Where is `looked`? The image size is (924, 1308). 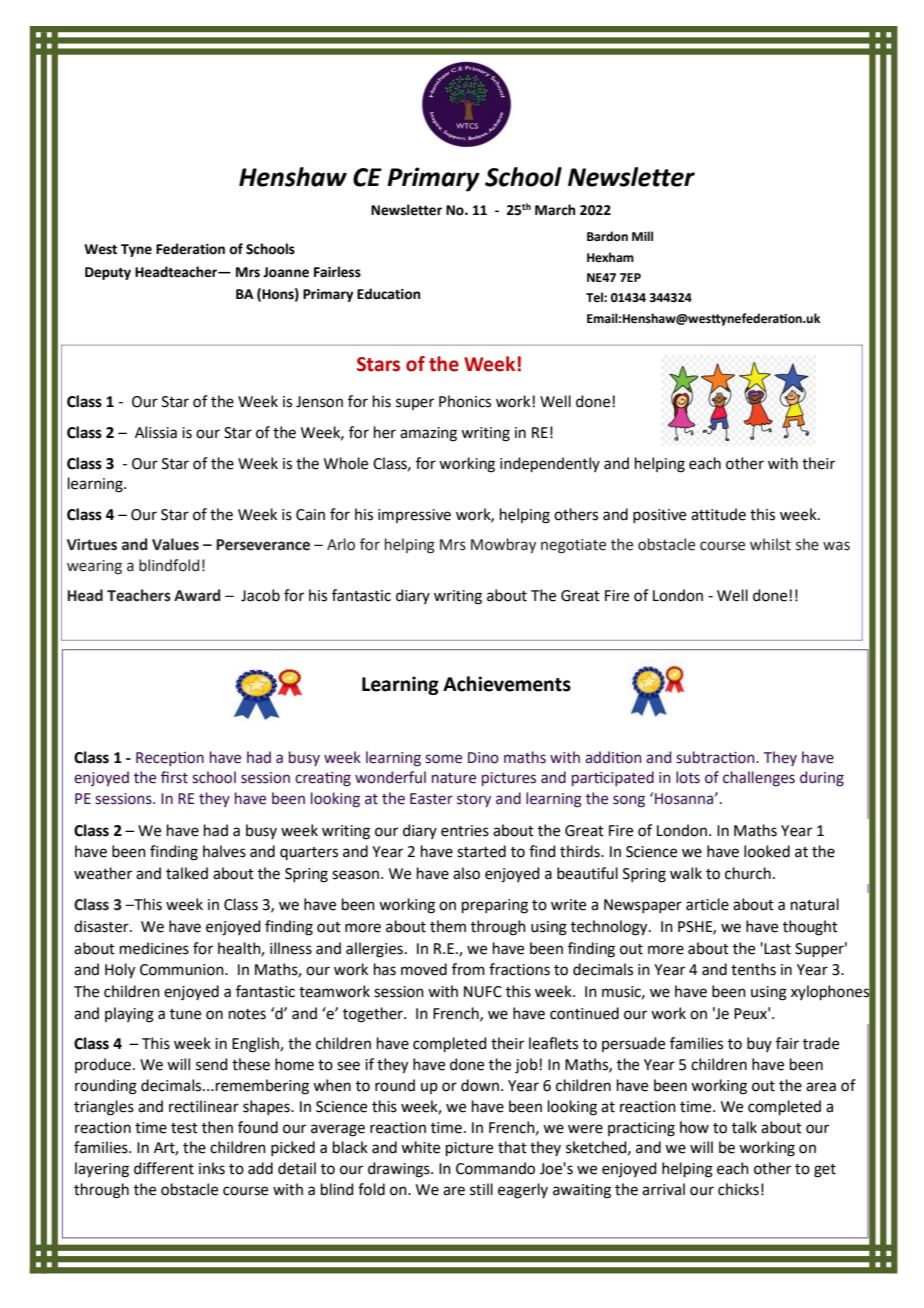
looked is located at coordinates (767, 851).
